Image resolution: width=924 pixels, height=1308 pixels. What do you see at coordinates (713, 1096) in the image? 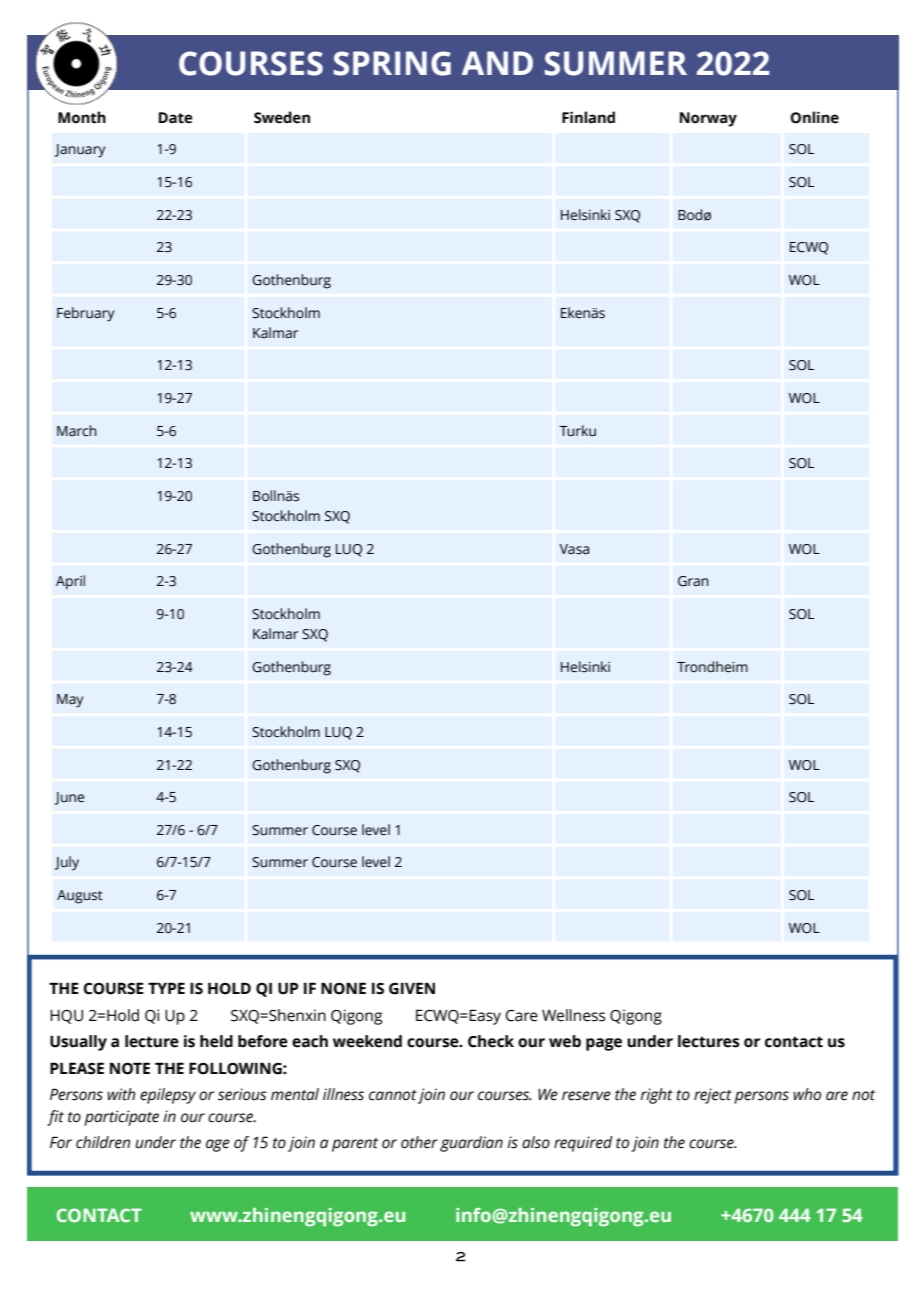
I see `reject` at bounding box center [713, 1096].
